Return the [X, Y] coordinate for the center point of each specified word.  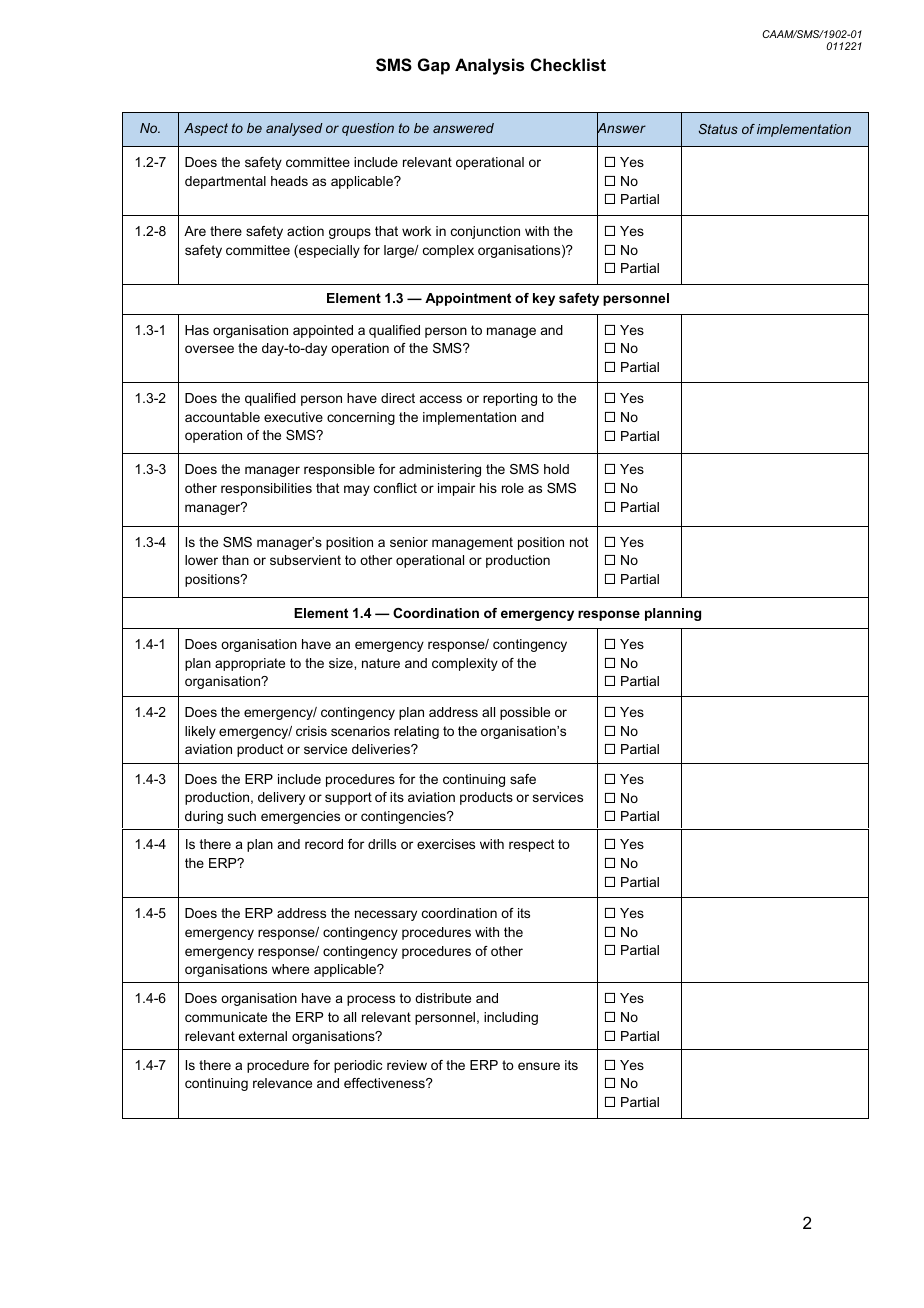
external [262, 1036]
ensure [539, 1066]
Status [718, 129]
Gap [434, 66]
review [407, 1065]
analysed [294, 129]
